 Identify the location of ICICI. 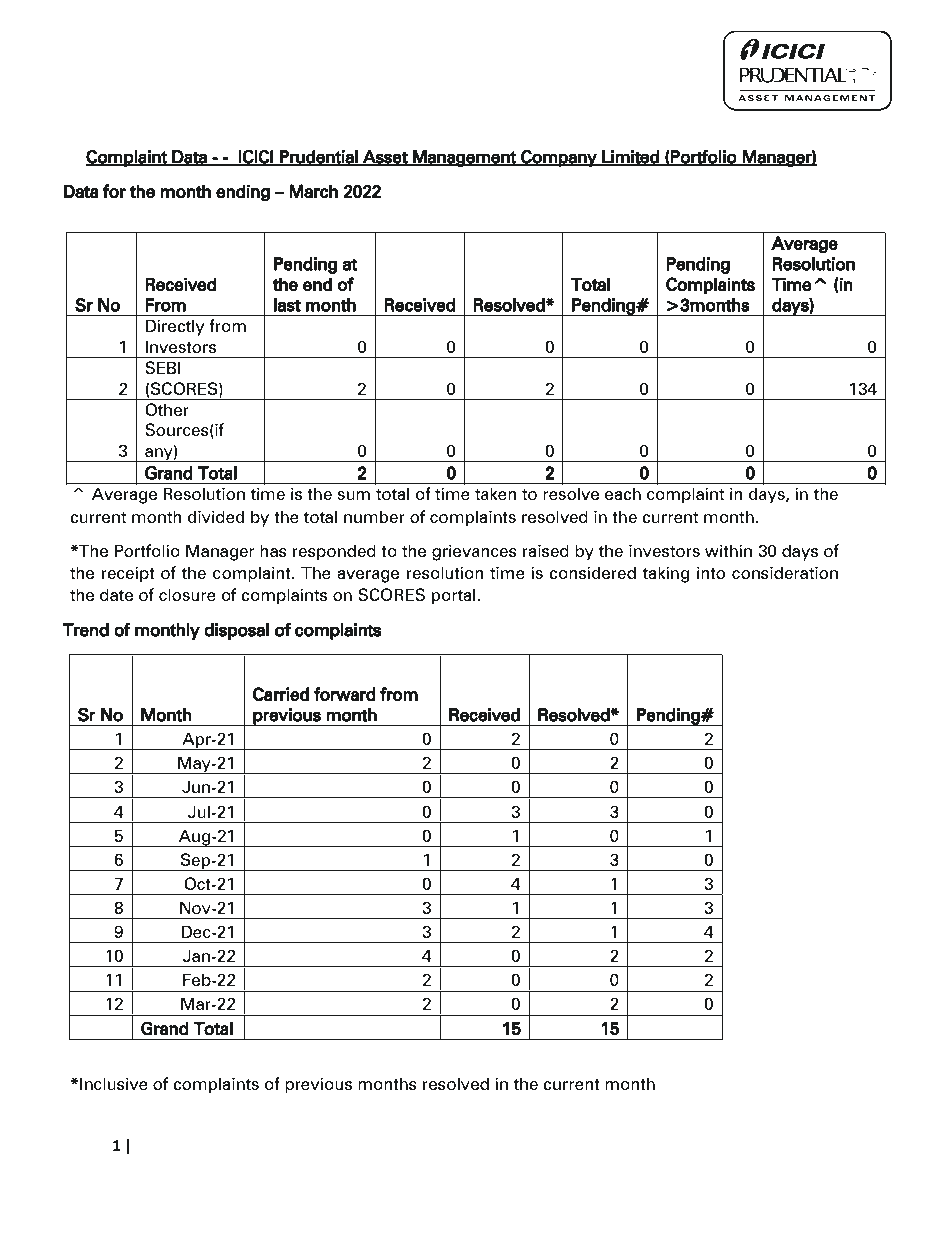
(256, 158).
